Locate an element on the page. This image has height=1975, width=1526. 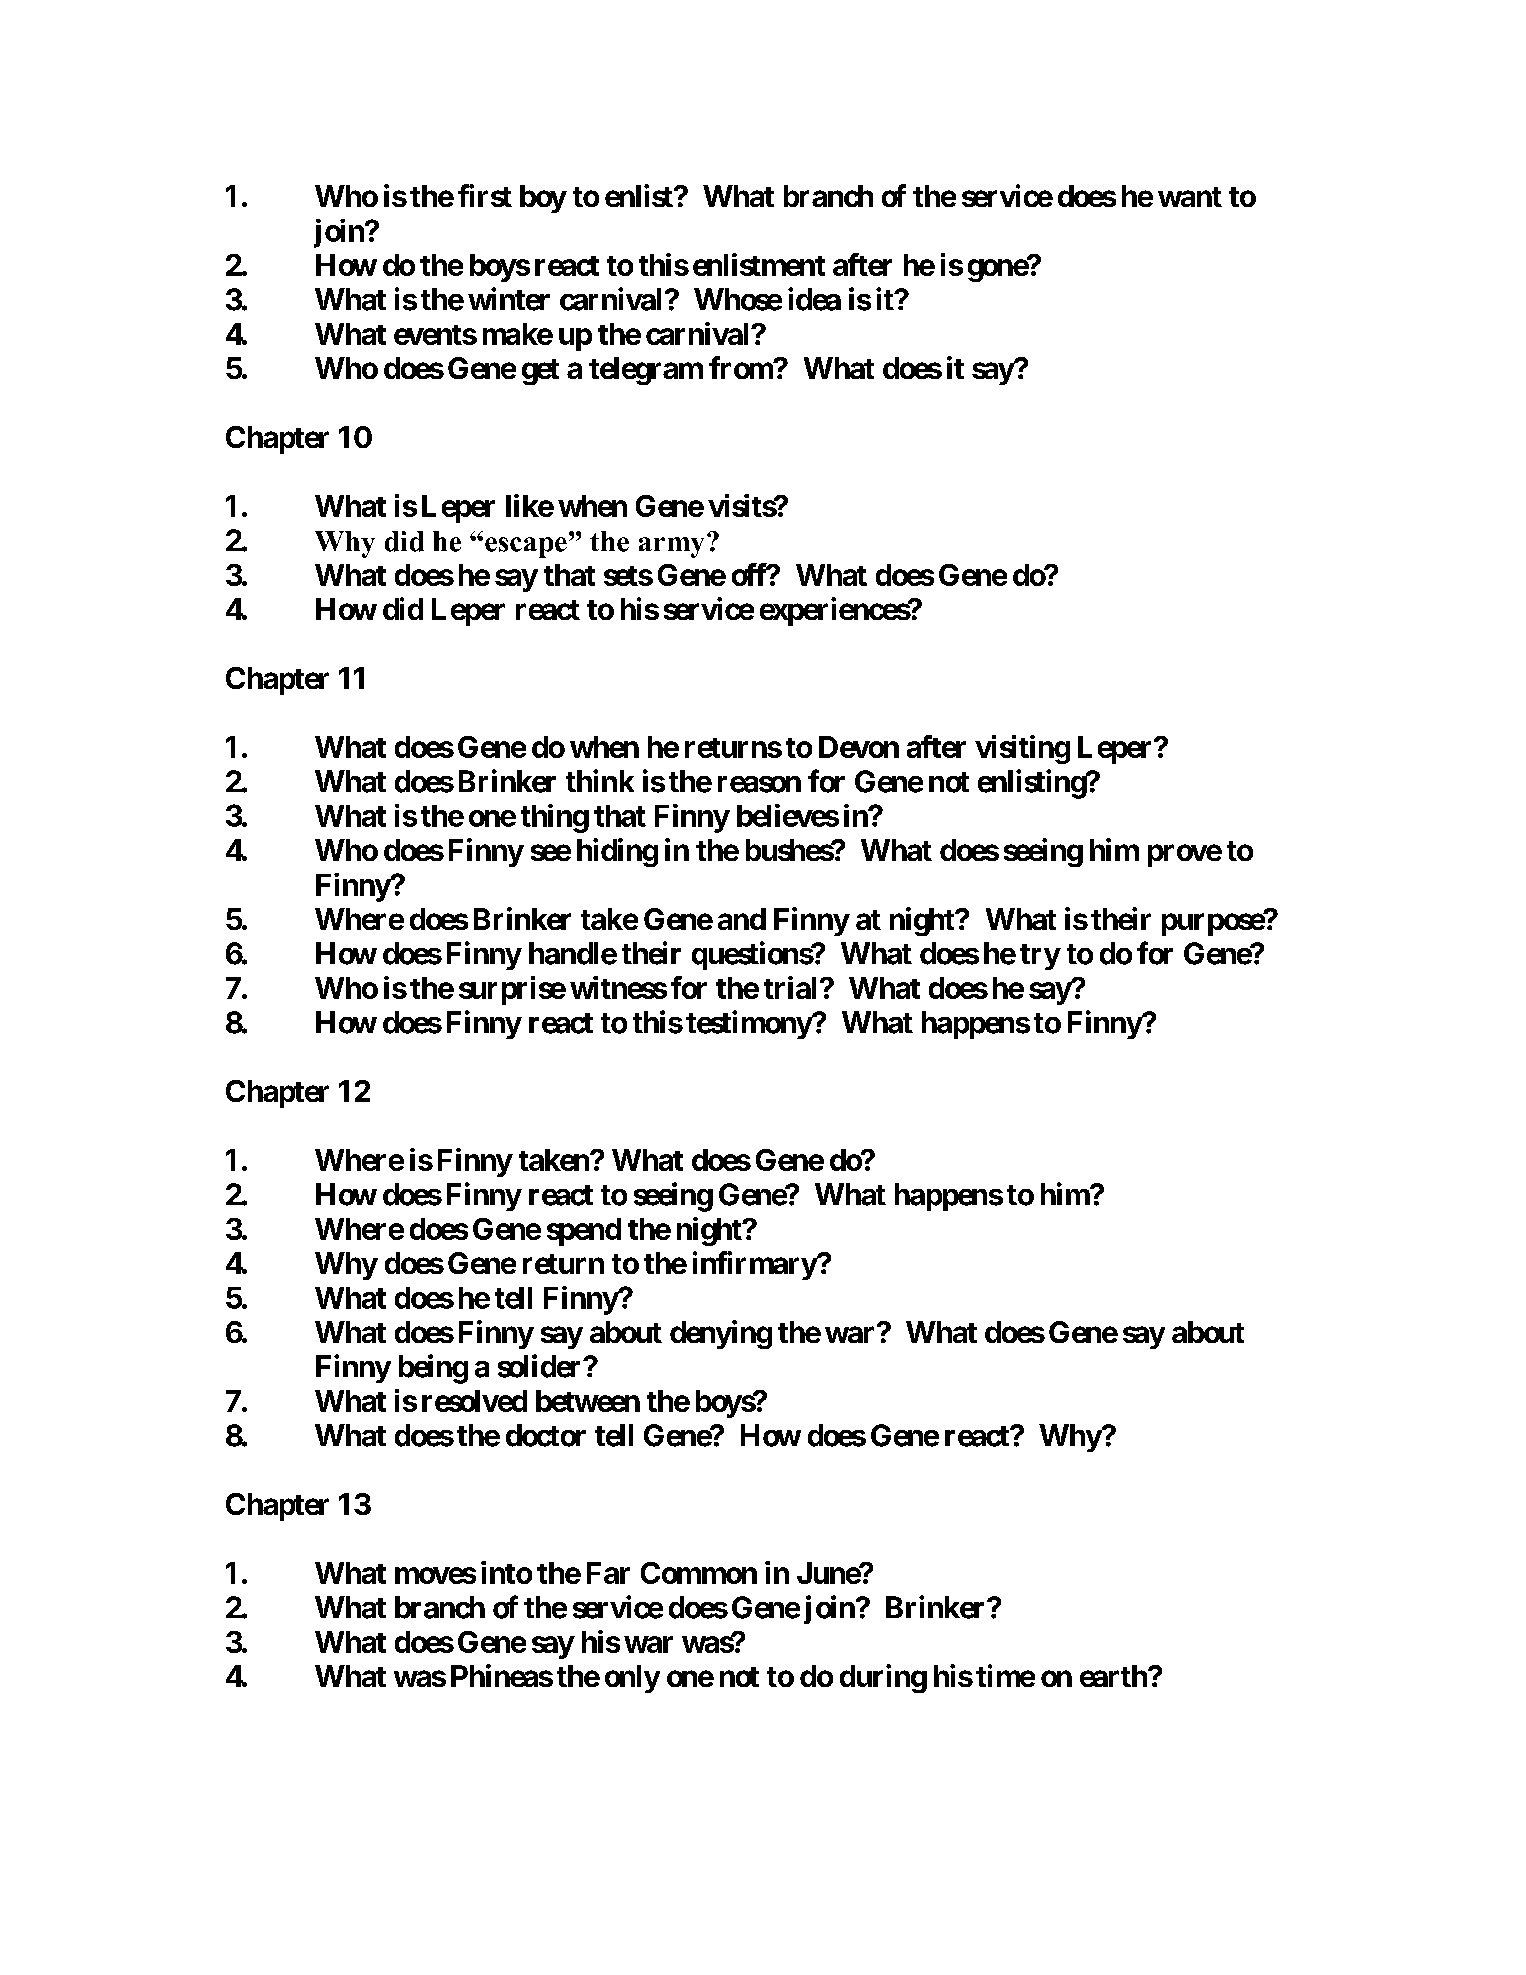
escape is located at coordinates (526, 547).
